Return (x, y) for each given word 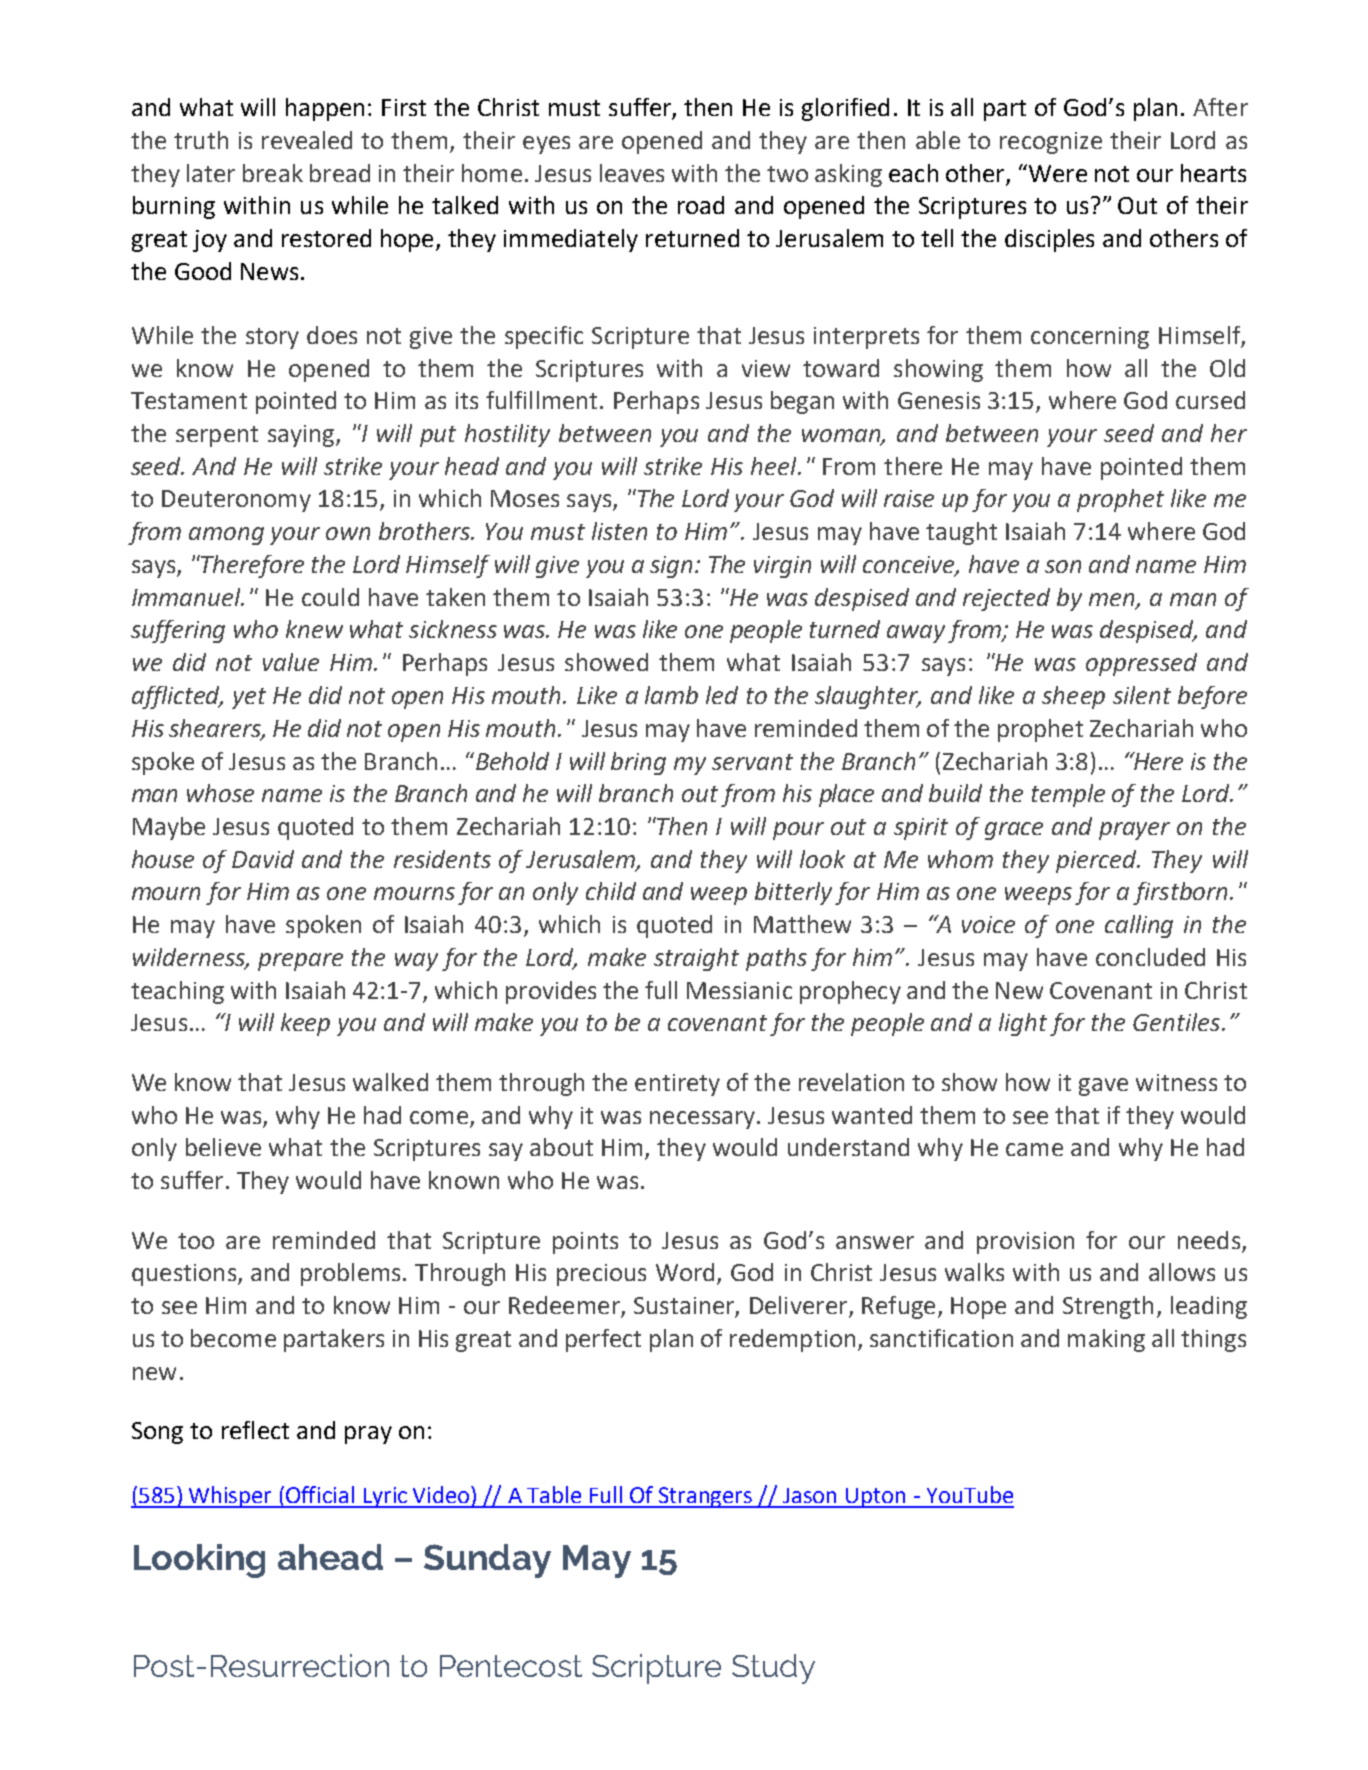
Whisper (231, 1497)
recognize (1051, 143)
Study (773, 1669)
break (273, 173)
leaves (632, 173)
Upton (876, 1498)
